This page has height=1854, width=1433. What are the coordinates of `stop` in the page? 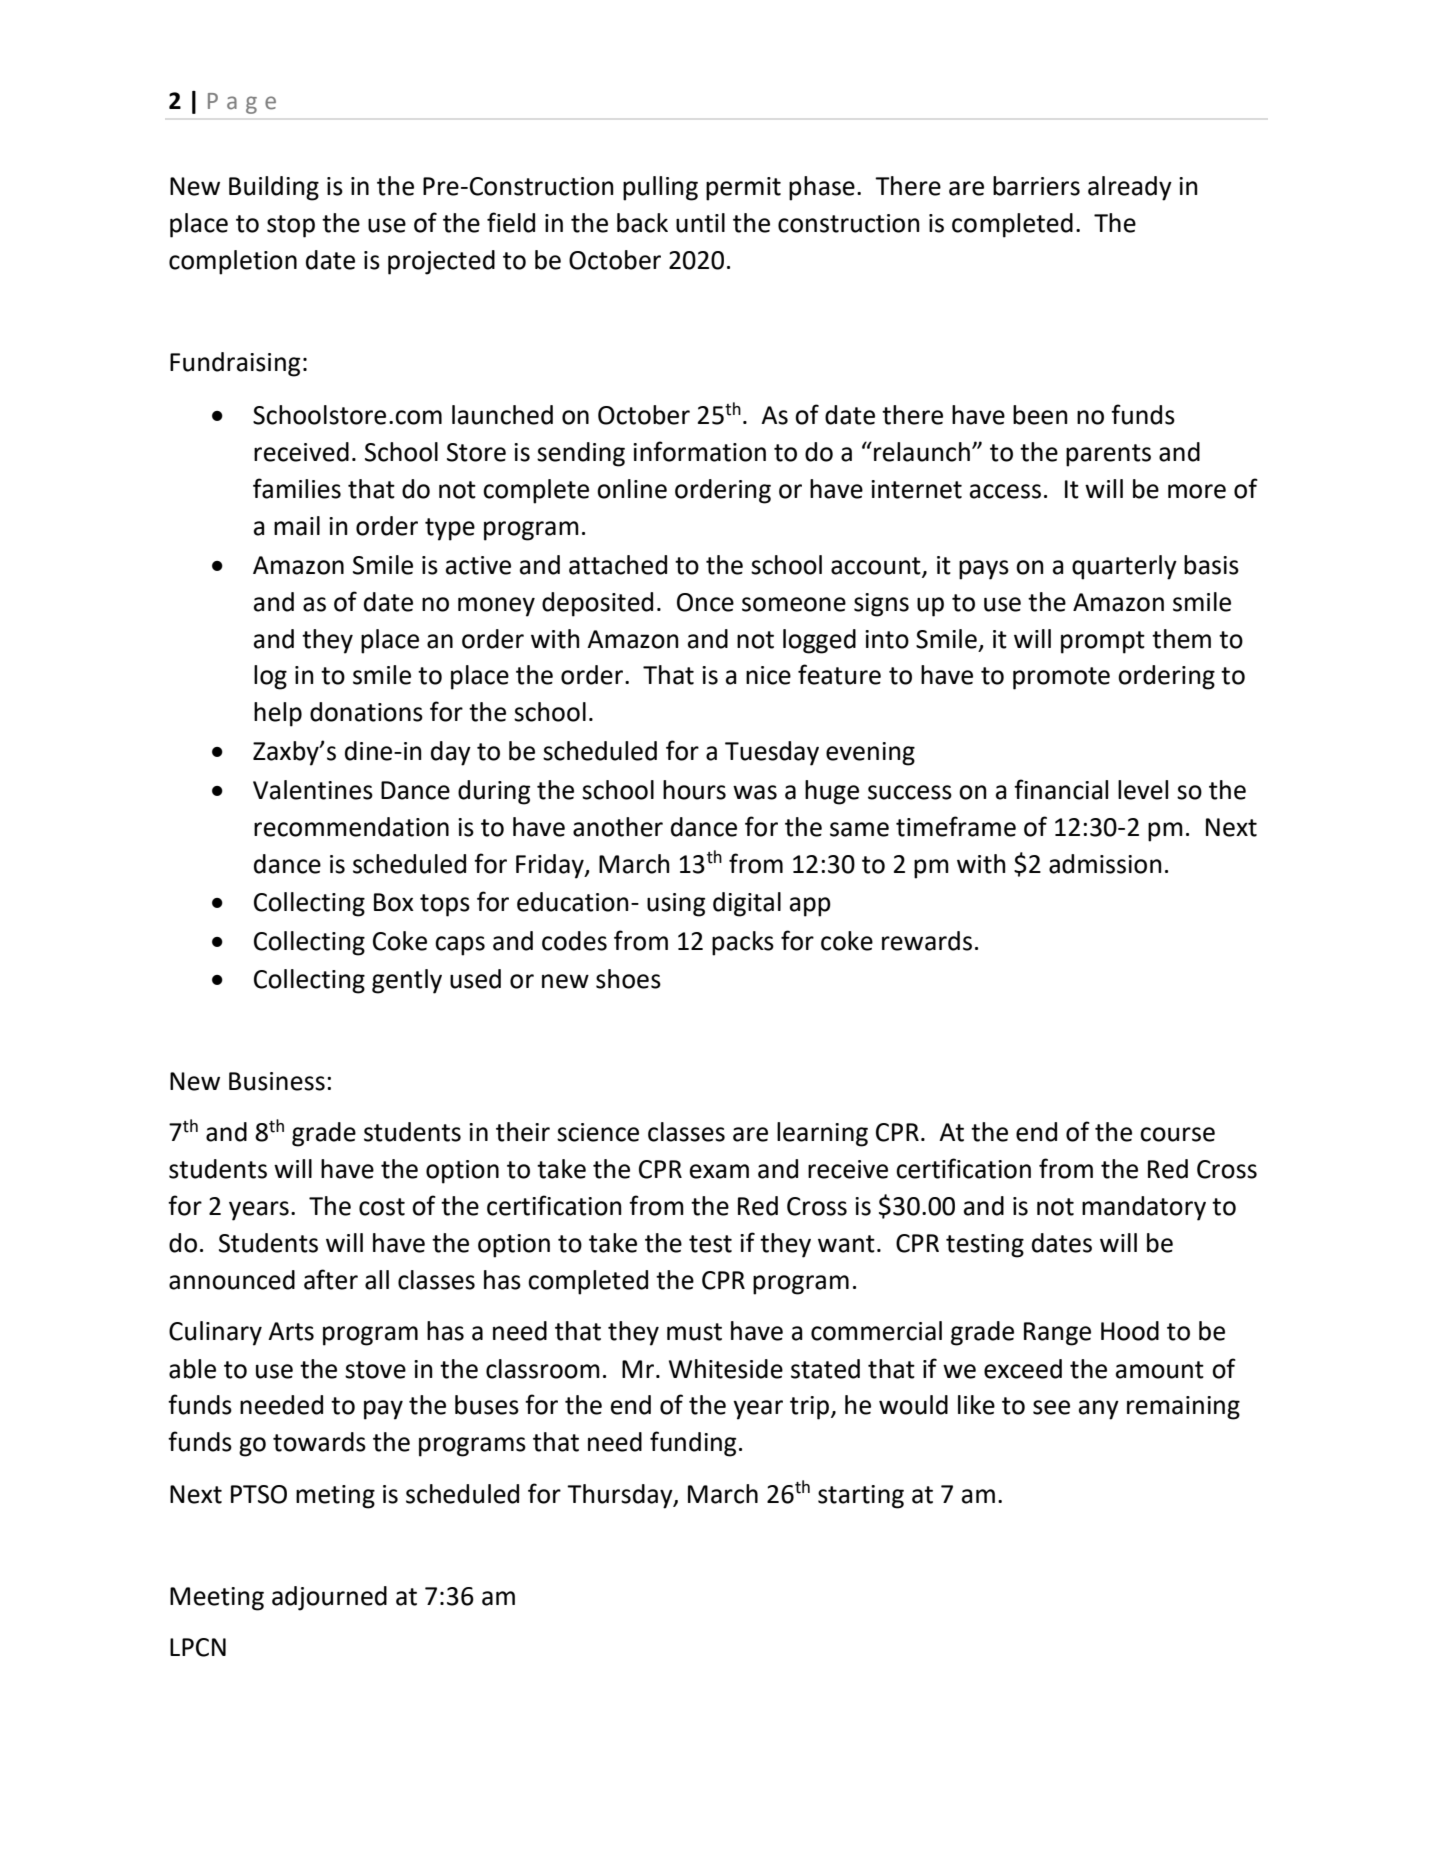 It's located at (291, 226).
